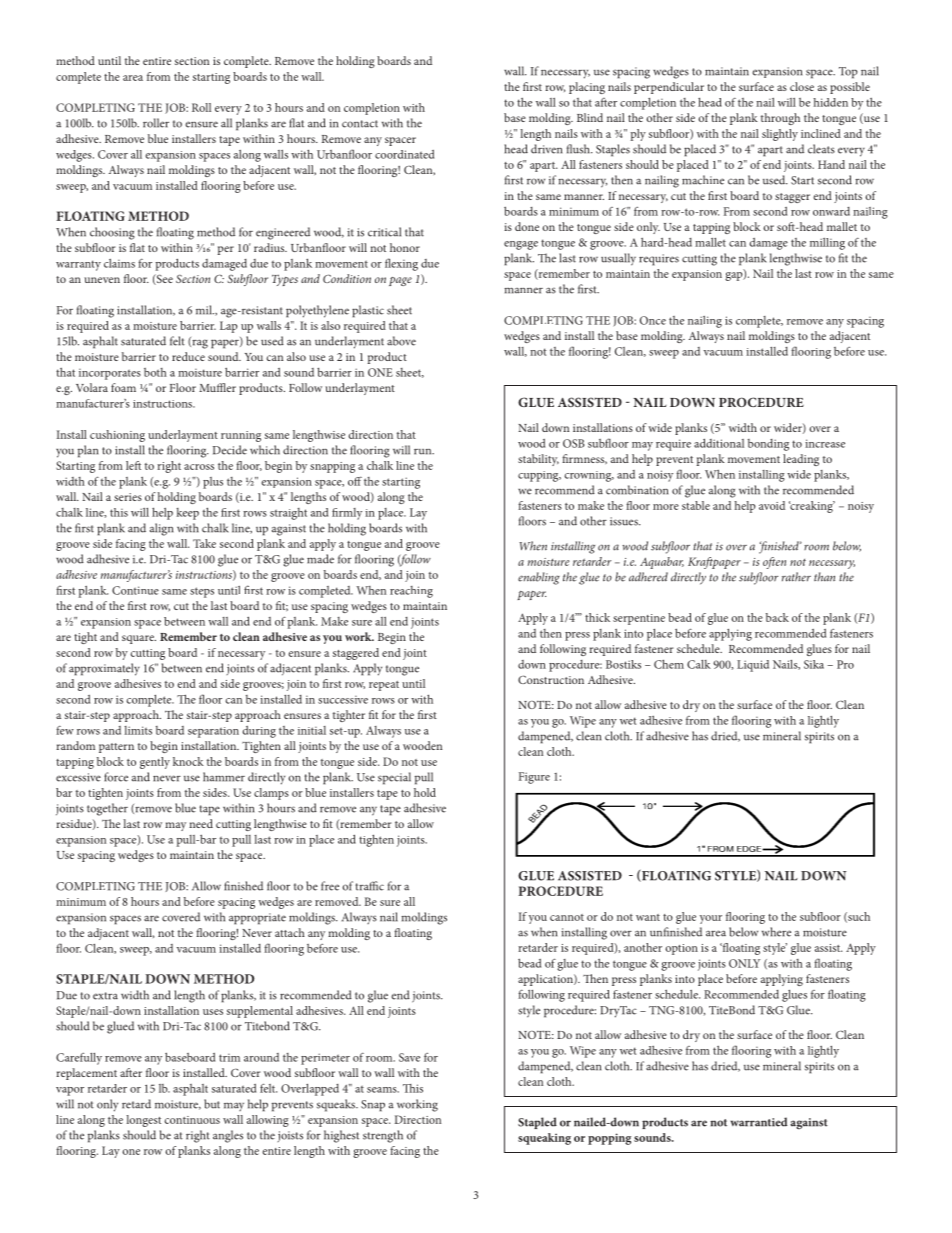 The height and width of the page is (1233, 952). Describe the element at coordinates (112, 233) in the page. I see `choosing` at that location.
